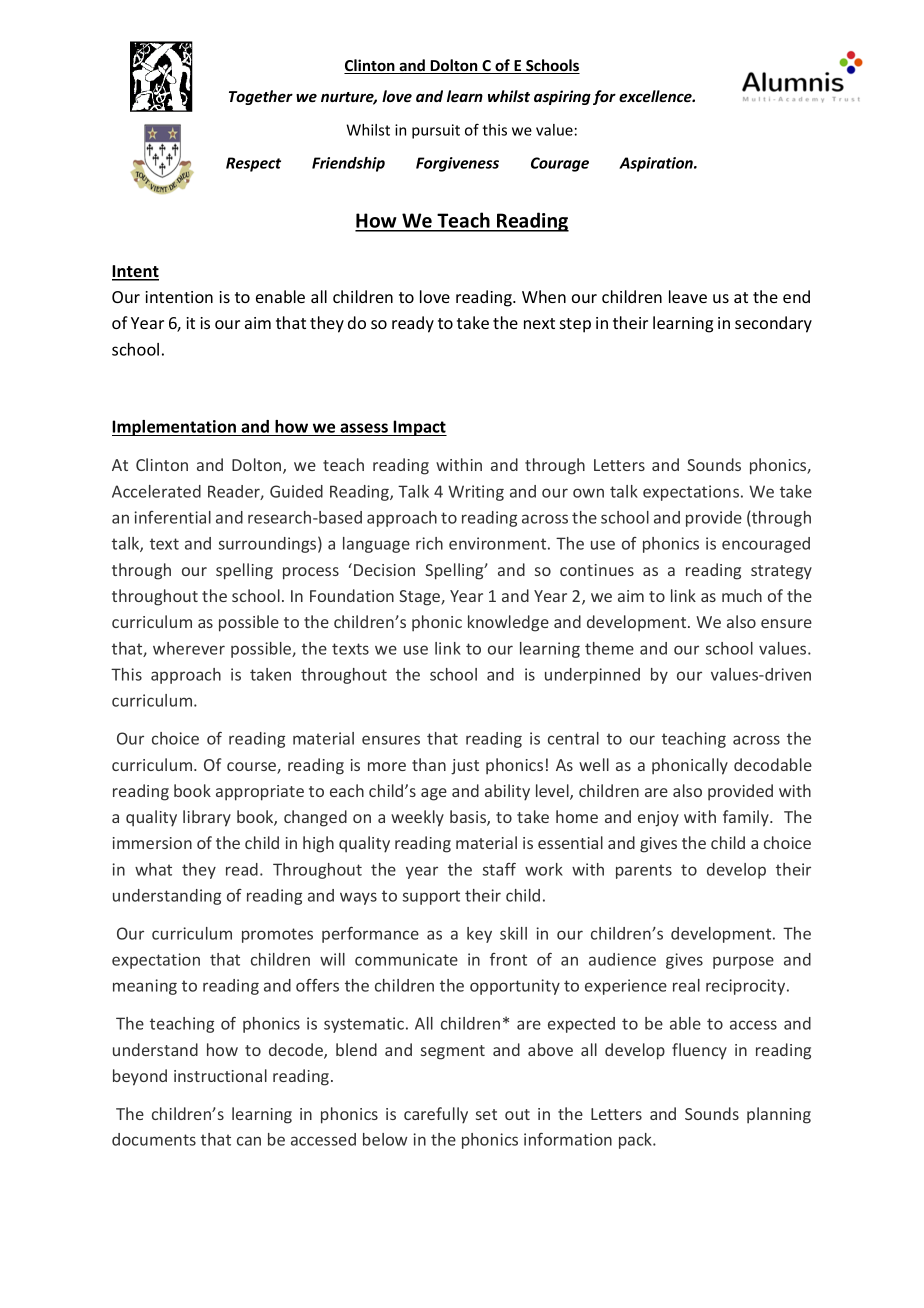 This screenshot has width=924, height=1308. Describe the element at coordinates (175, 428) in the screenshot. I see `Implementation` at that location.
